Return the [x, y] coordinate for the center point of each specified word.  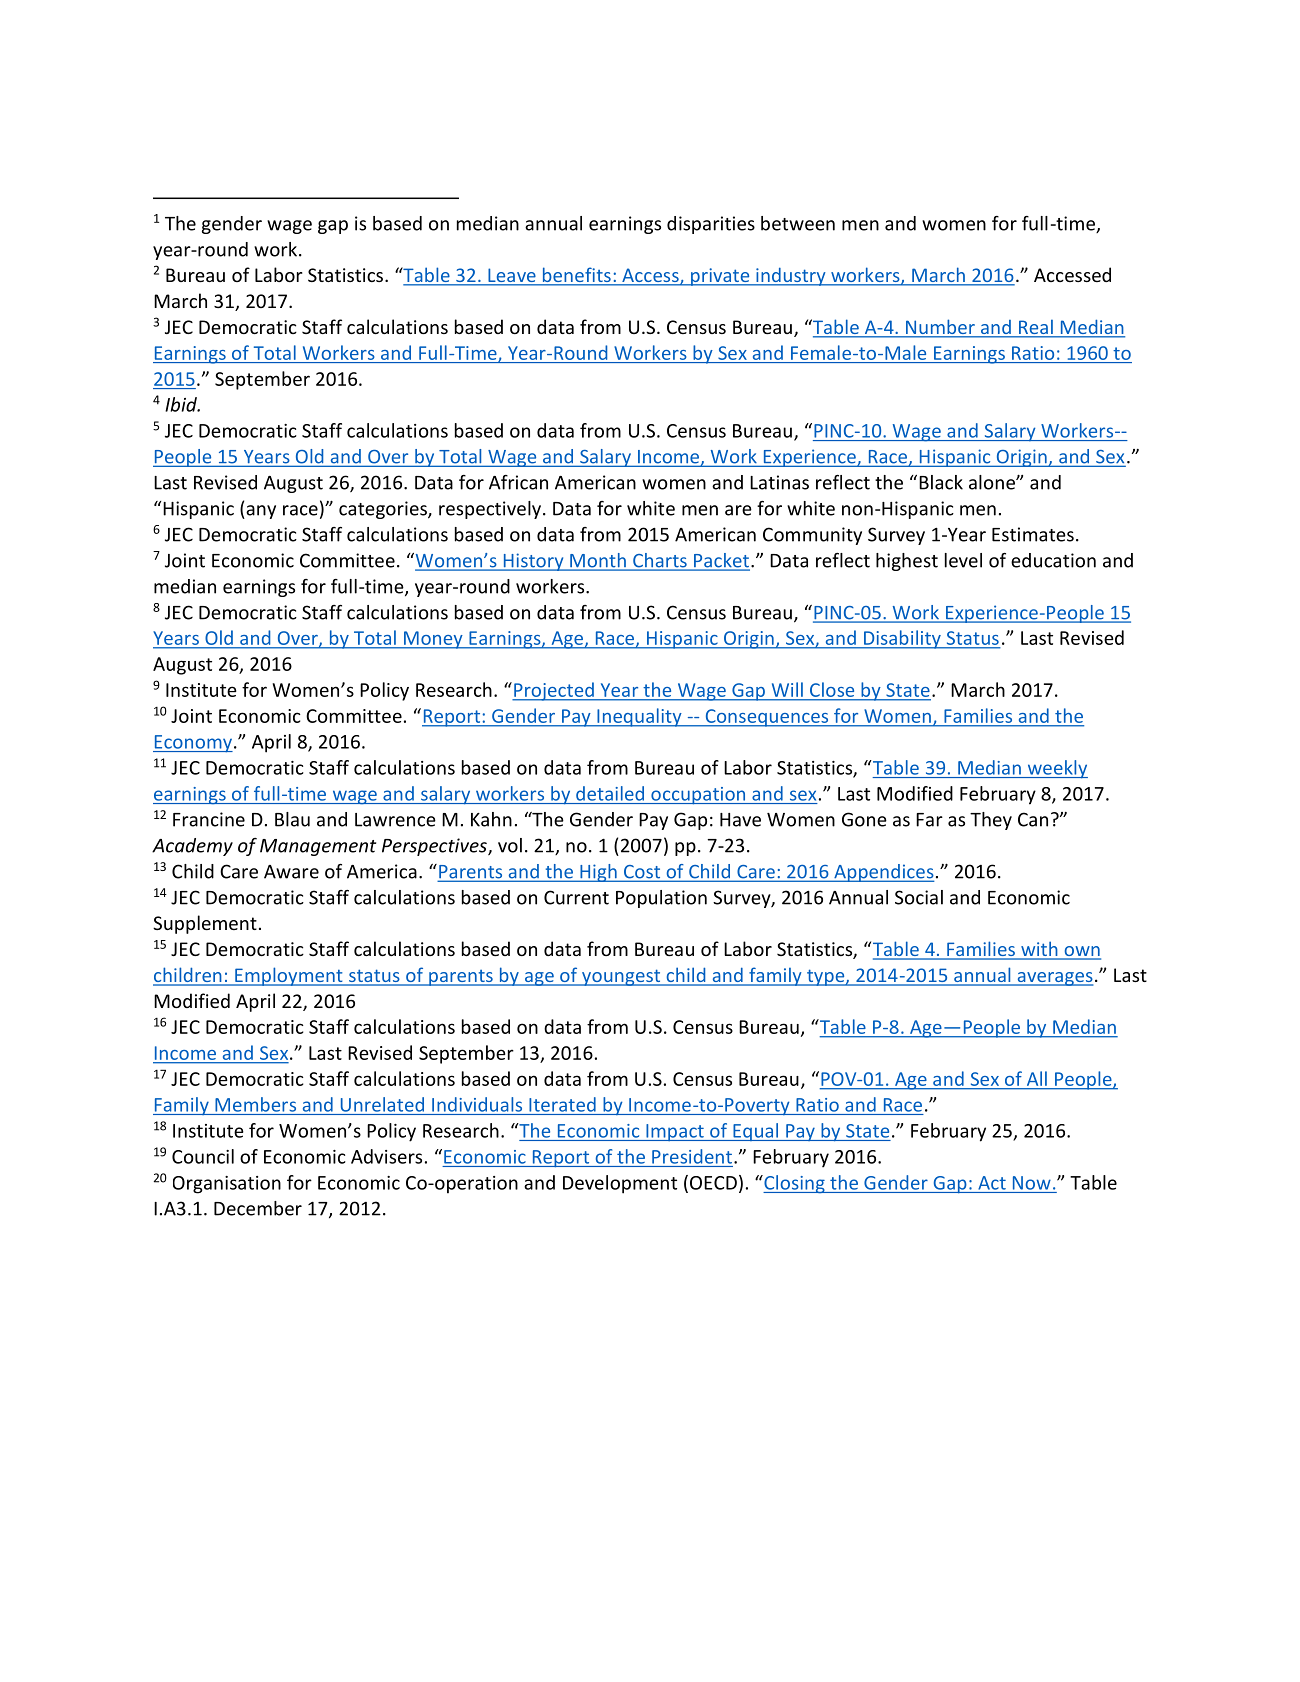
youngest [621, 977]
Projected [554, 691]
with [1039, 950]
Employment [289, 976]
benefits [576, 276]
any [260, 512]
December [258, 1208]
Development [620, 1184]
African [518, 482]
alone [993, 482]
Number [940, 328]
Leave [512, 276]
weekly [1056, 769]
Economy [193, 744]
